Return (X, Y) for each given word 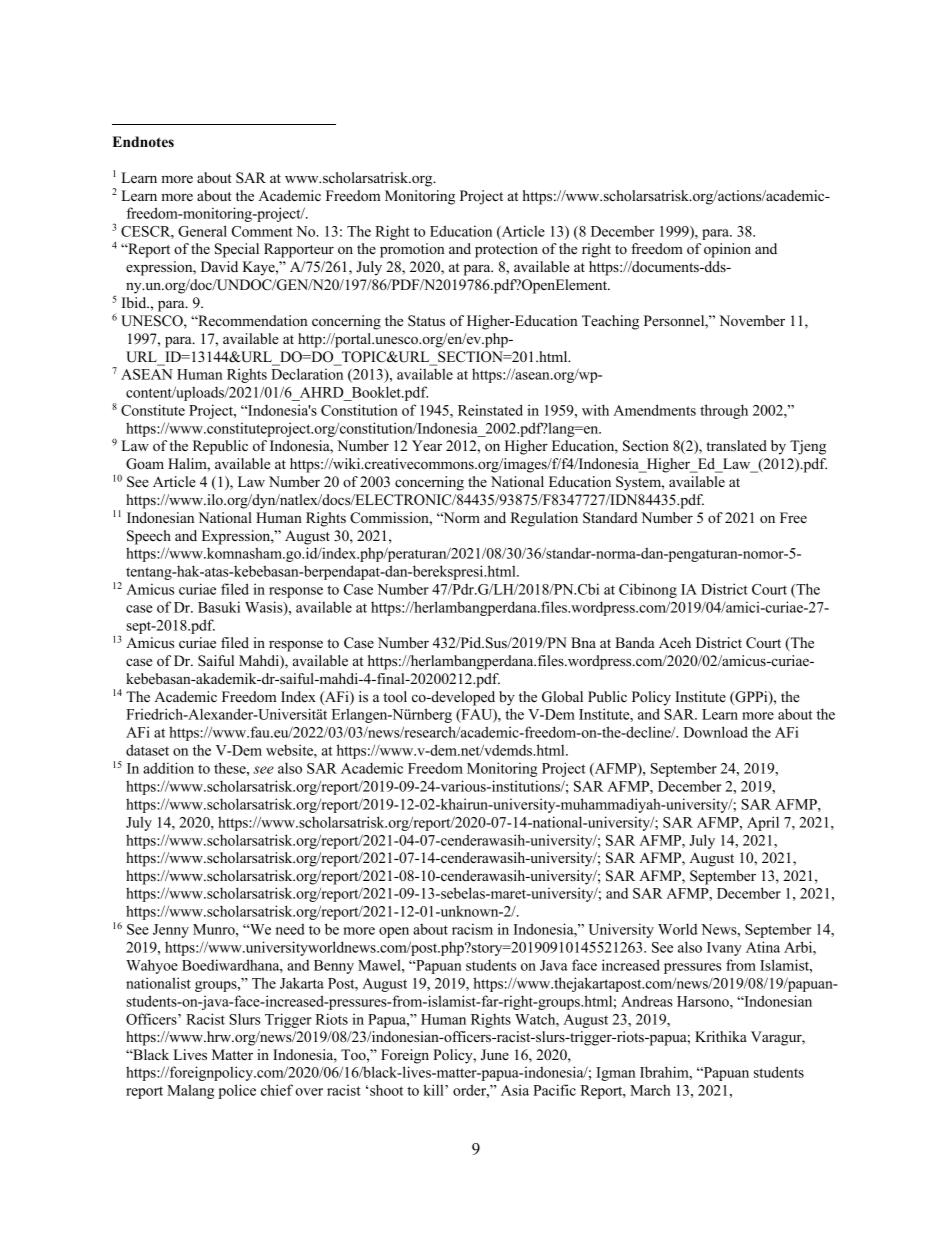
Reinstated (490, 410)
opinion (727, 250)
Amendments (654, 410)
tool (395, 696)
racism (472, 929)
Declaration (307, 374)
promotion (412, 250)
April (763, 823)
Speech (149, 537)
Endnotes (143, 141)
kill (434, 1090)
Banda (635, 642)
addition (168, 768)
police (237, 1091)
